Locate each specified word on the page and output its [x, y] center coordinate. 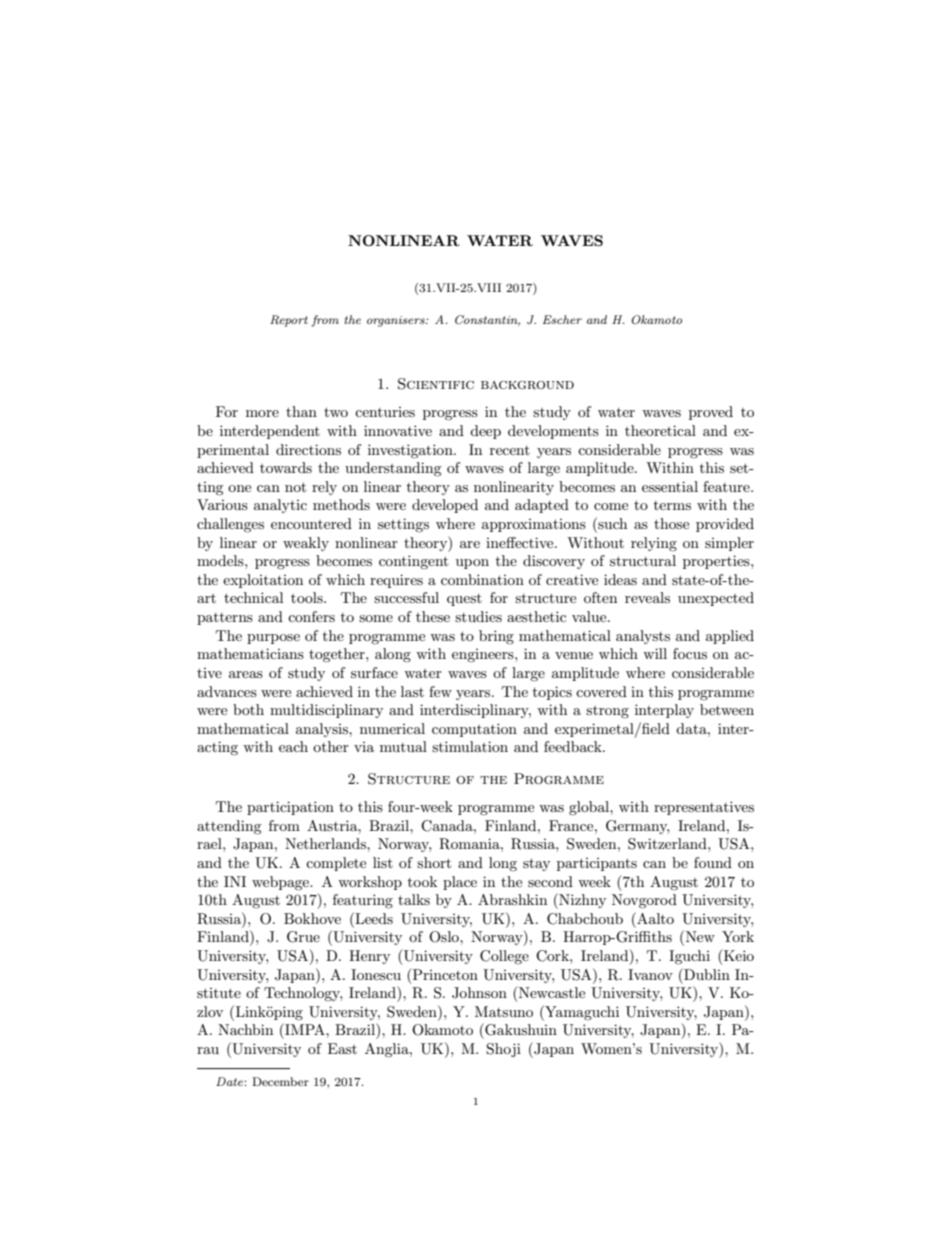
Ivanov [650, 974]
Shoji [503, 1050]
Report [289, 321]
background [527, 385]
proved [711, 413]
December [280, 1081]
